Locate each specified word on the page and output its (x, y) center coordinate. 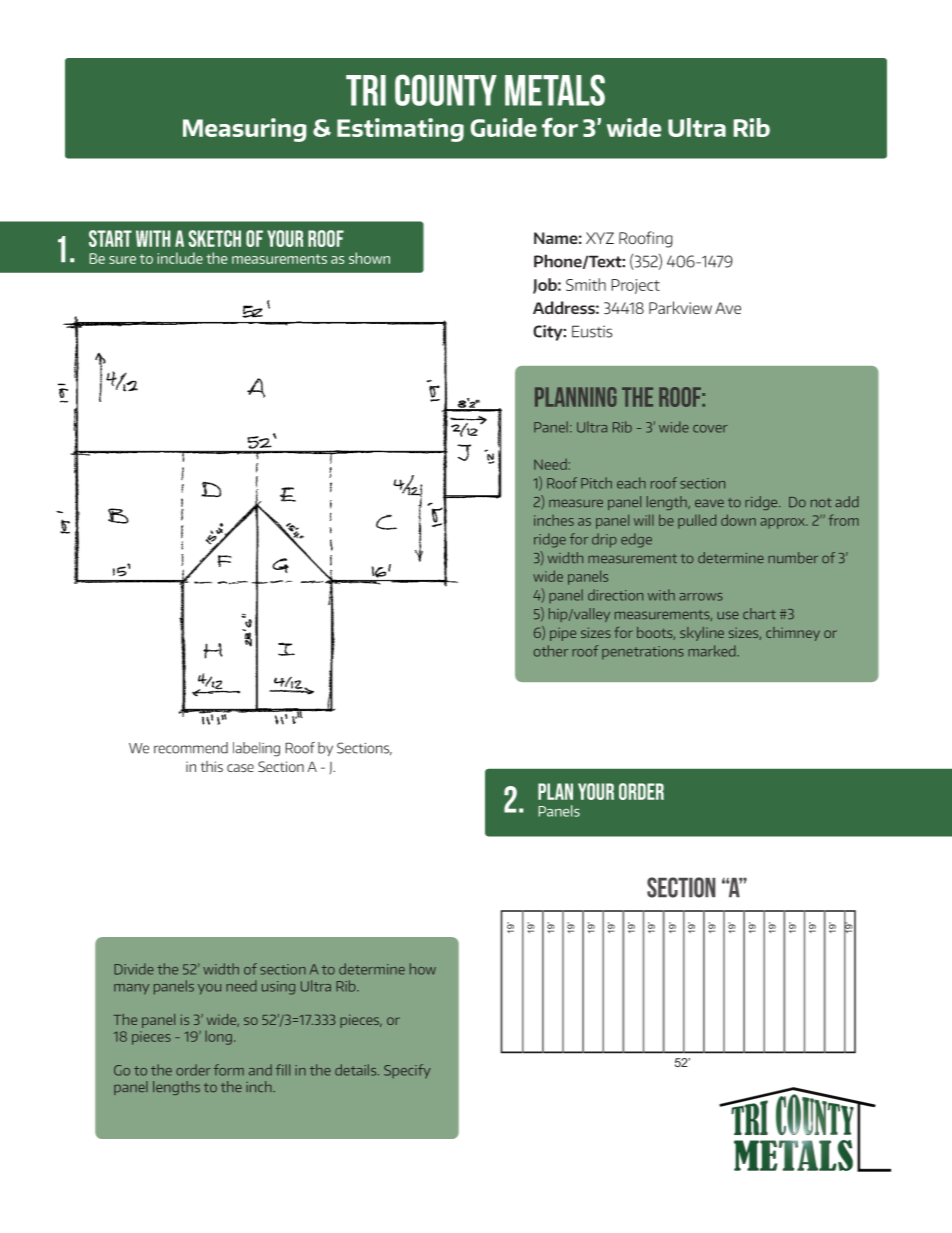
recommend (191, 748)
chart (759, 613)
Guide (504, 127)
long (220, 1038)
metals (555, 90)
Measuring (244, 130)
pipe (563, 634)
